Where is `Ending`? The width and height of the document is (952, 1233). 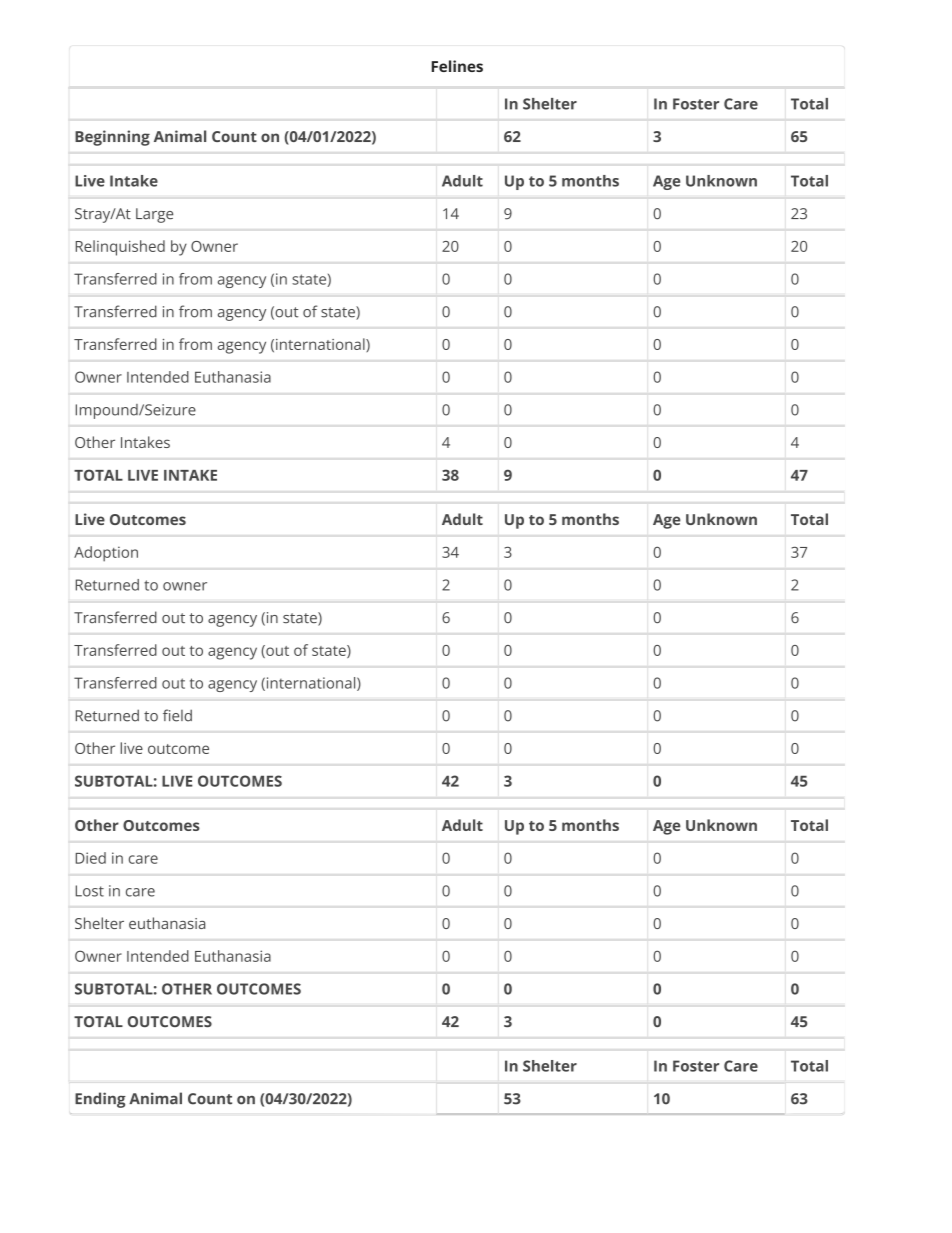
Ending is located at coordinates (100, 1100).
